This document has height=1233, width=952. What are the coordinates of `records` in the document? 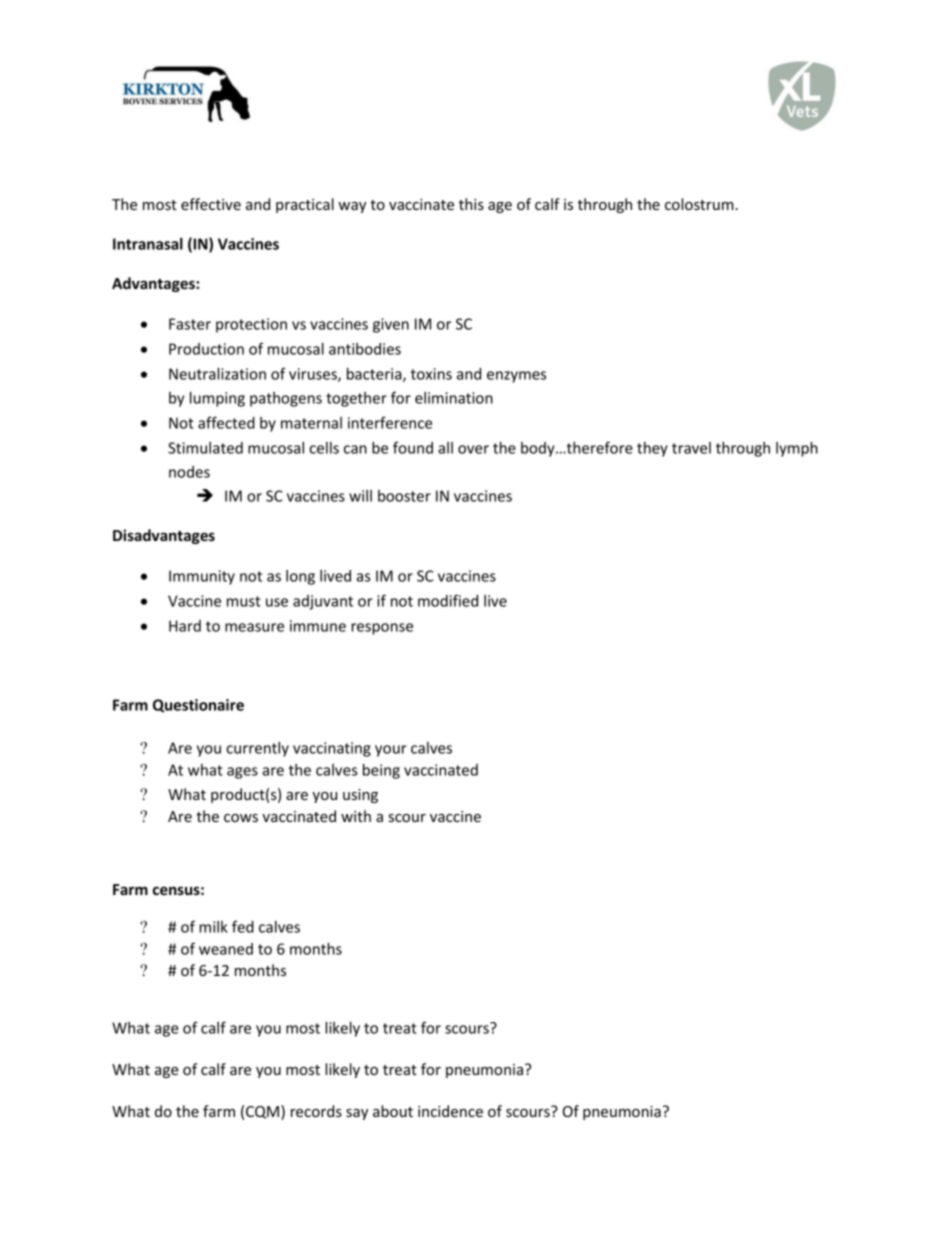 It's located at (316, 1111).
